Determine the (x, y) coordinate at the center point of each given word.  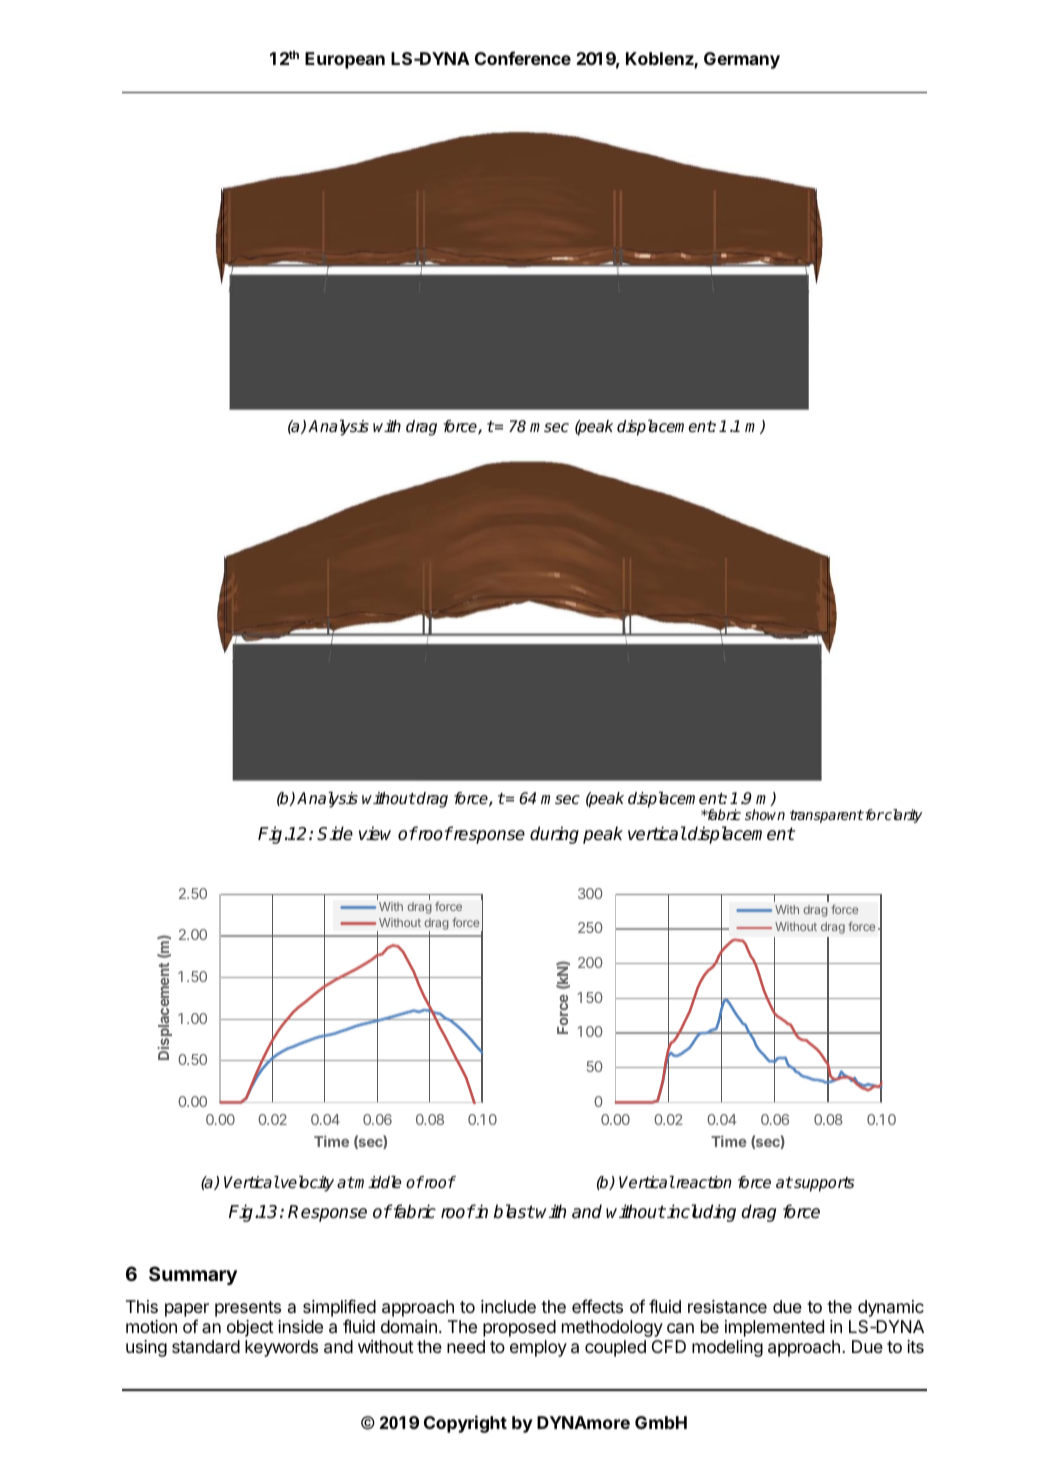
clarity (902, 816)
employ (538, 1348)
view (375, 833)
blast (514, 1211)
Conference (523, 58)
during (554, 835)
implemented (774, 1328)
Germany (742, 60)
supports (823, 1184)
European (345, 60)
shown (765, 814)
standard (206, 1347)
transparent (827, 816)
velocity (306, 1184)
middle (377, 1182)
